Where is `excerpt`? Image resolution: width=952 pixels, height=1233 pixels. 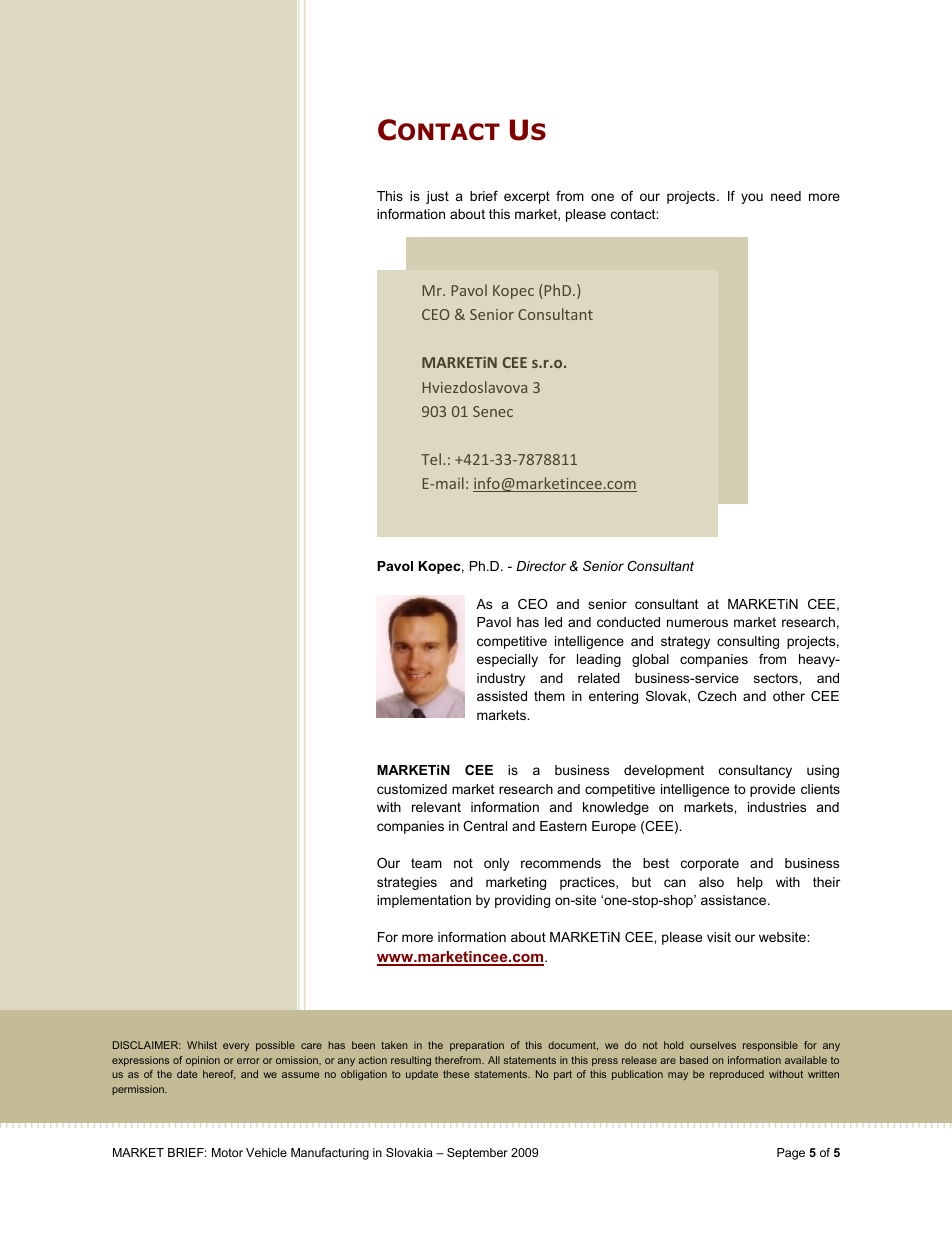 excerpt is located at coordinates (527, 197).
